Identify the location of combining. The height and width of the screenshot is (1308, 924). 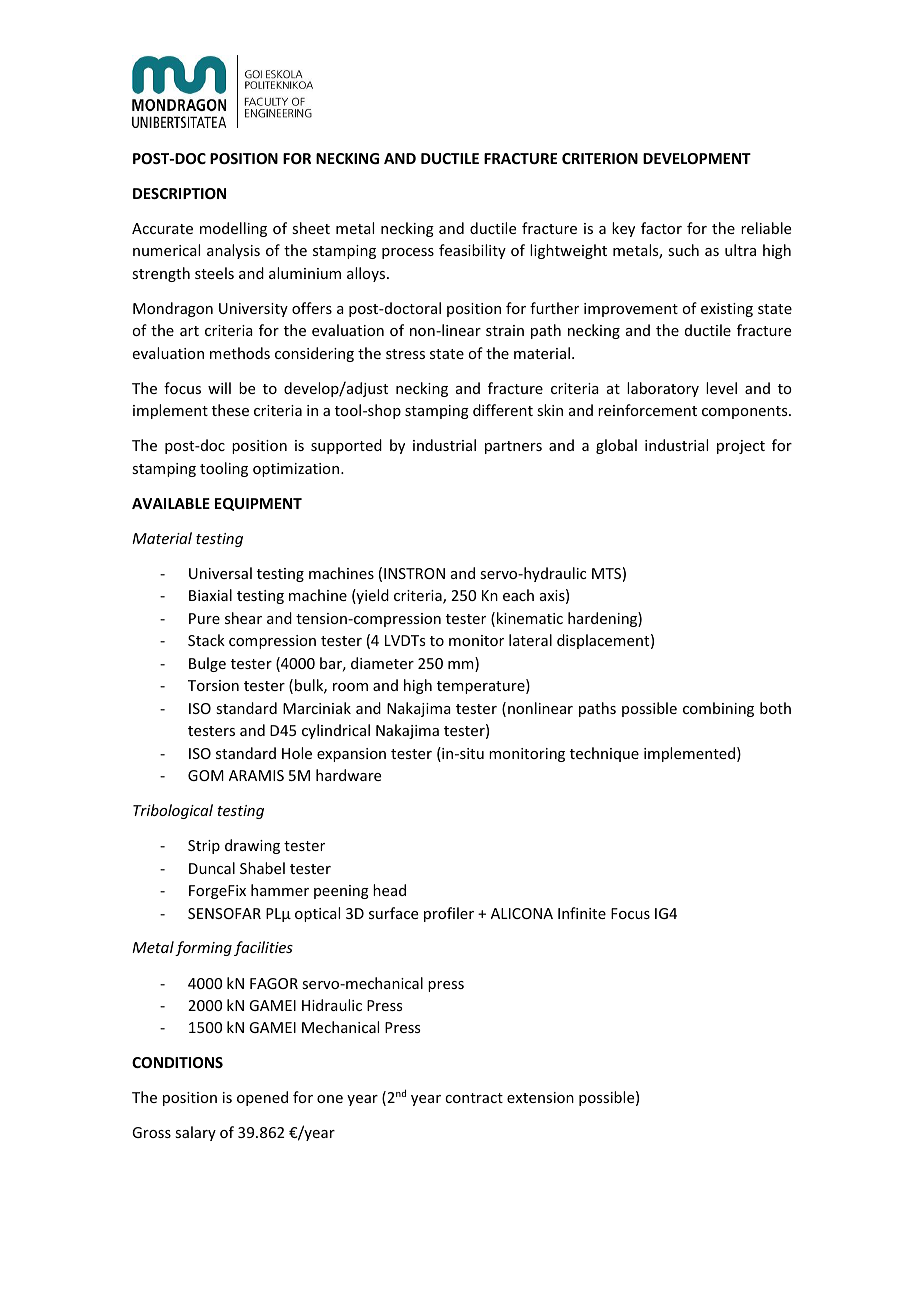
(718, 709).
